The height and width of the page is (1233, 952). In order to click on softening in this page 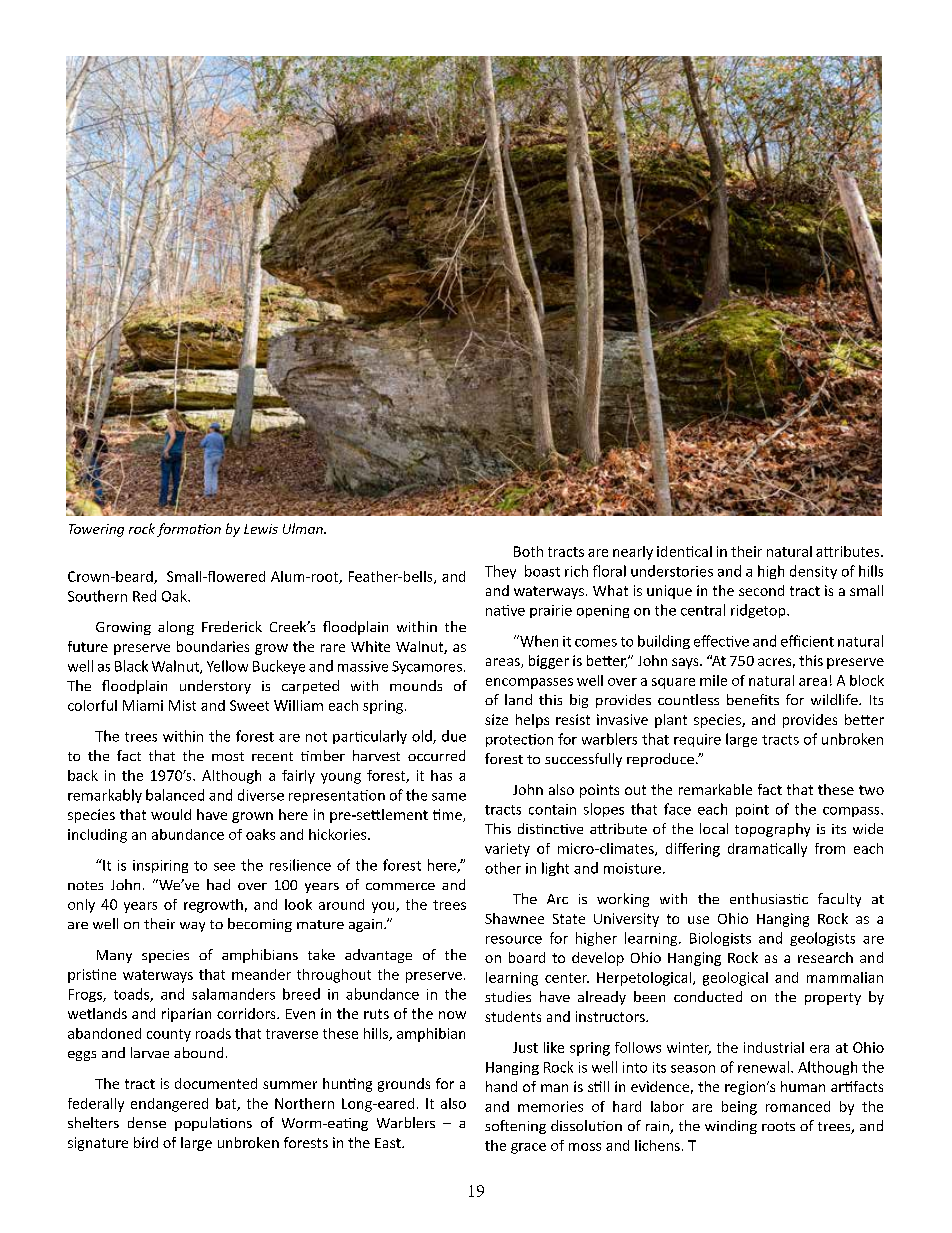, I will do `click(515, 1127)`.
